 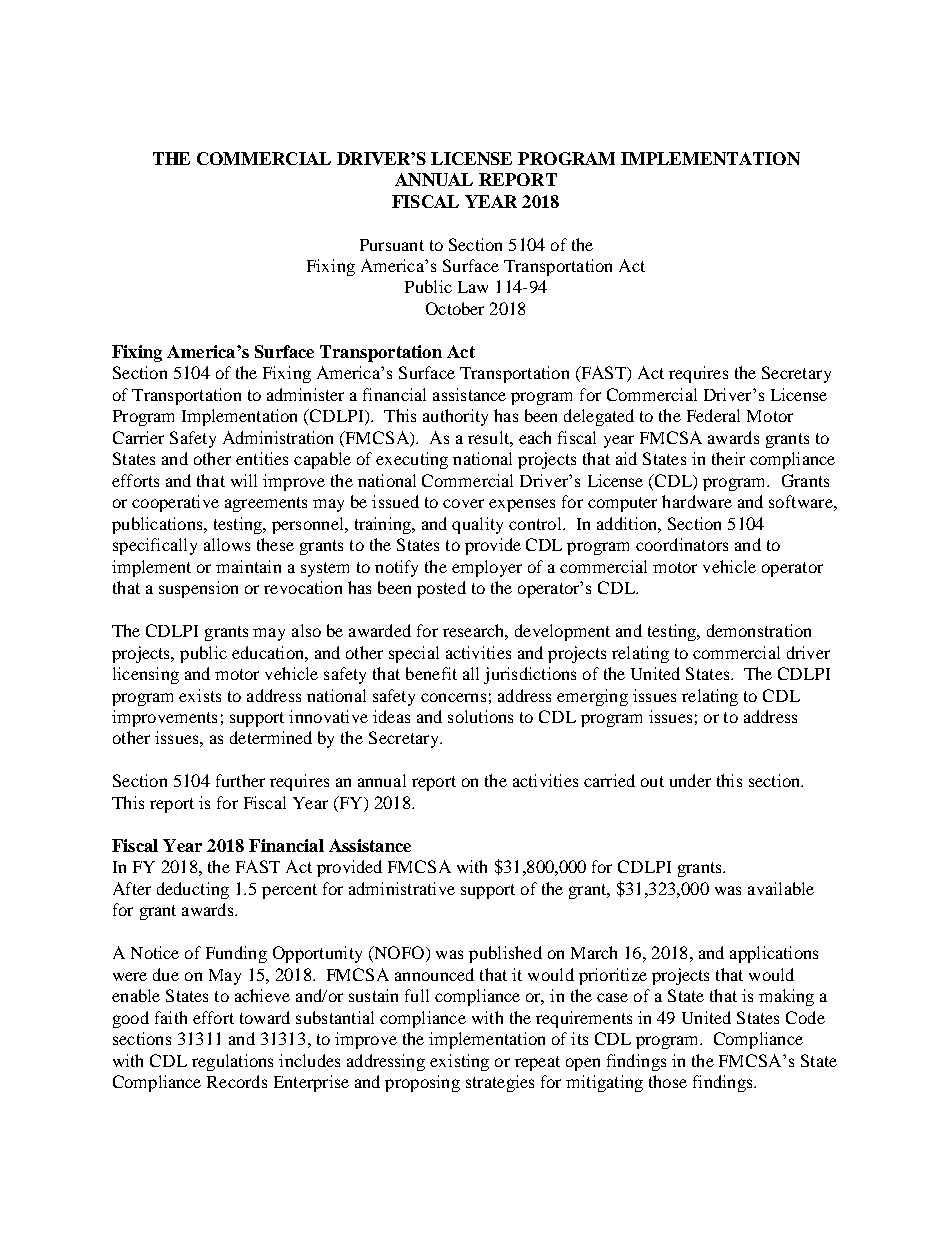 I want to click on demonstration, so click(x=759, y=630).
